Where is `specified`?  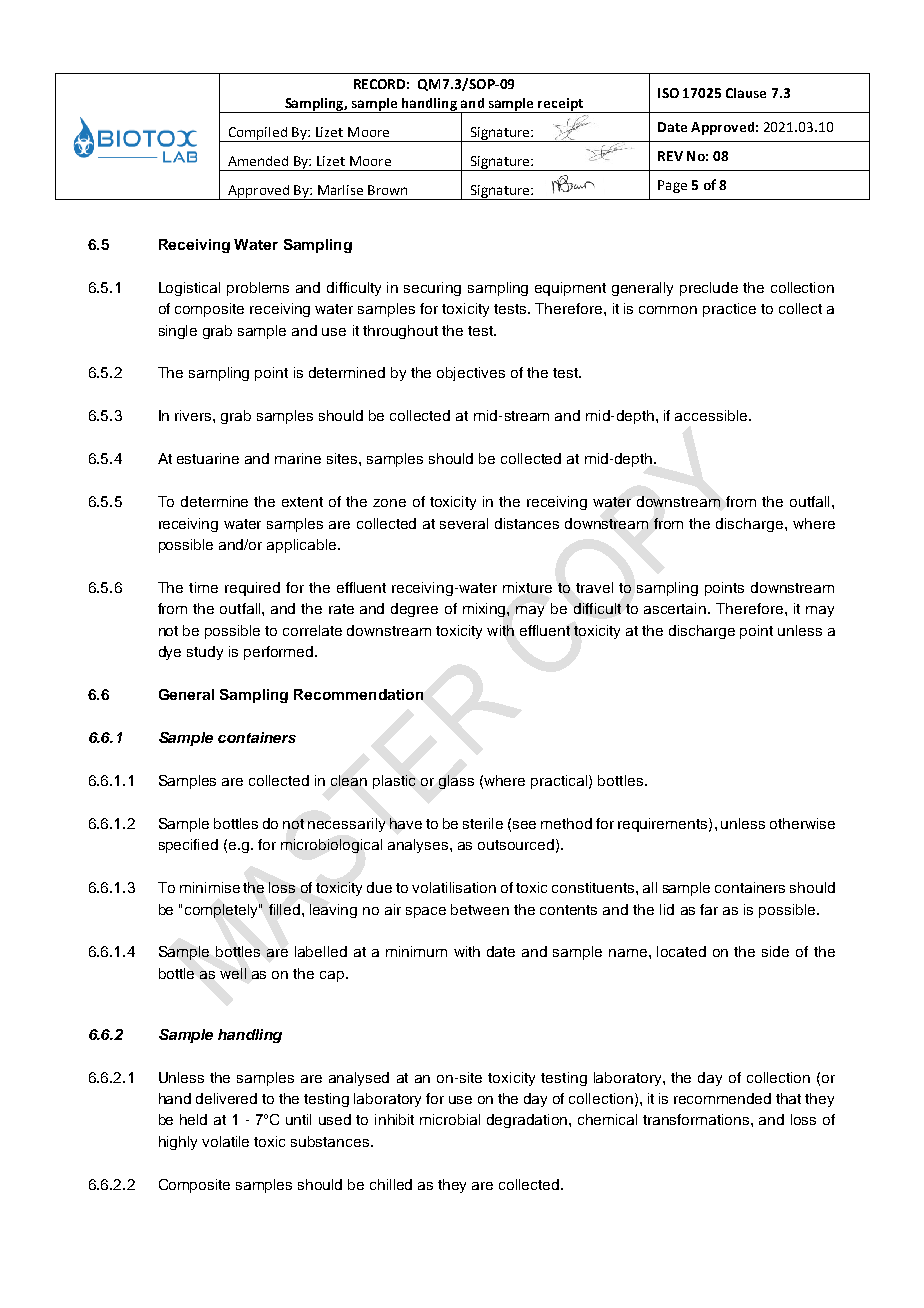
specified is located at coordinates (188, 846).
